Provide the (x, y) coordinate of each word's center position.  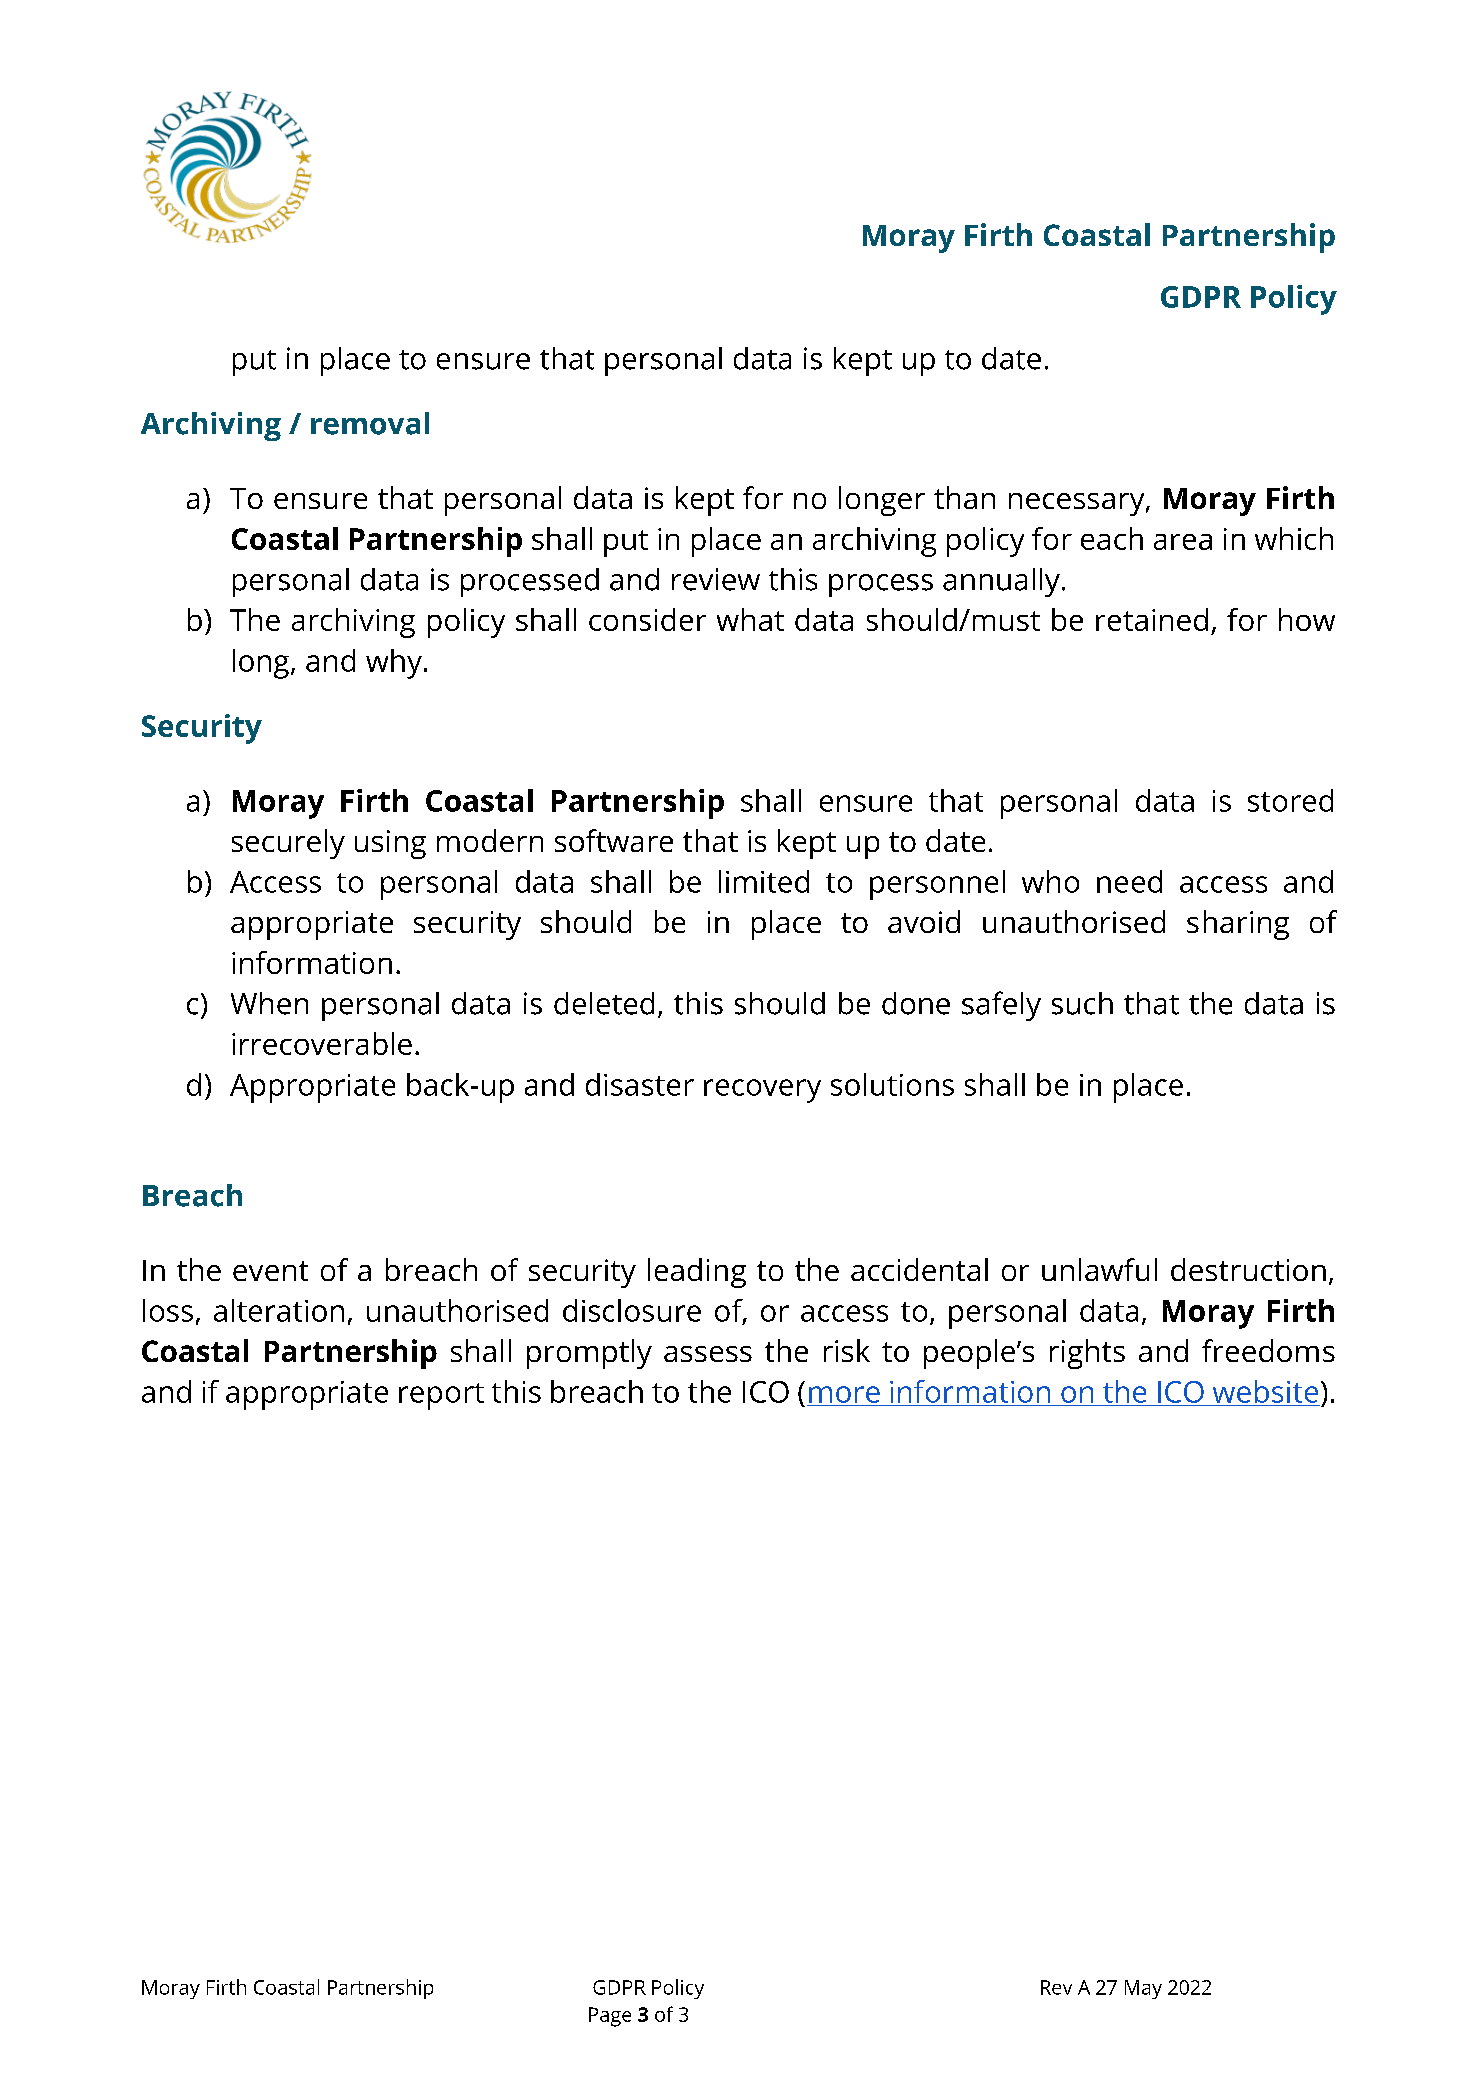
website (1265, 1391)
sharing (1238, 925)
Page (610, 2017)
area (1183, 542)
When (269, 1003)
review (716, 579)
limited (764, 881)
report (441, 1396)
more (844, 1394)
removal (370, 423)
